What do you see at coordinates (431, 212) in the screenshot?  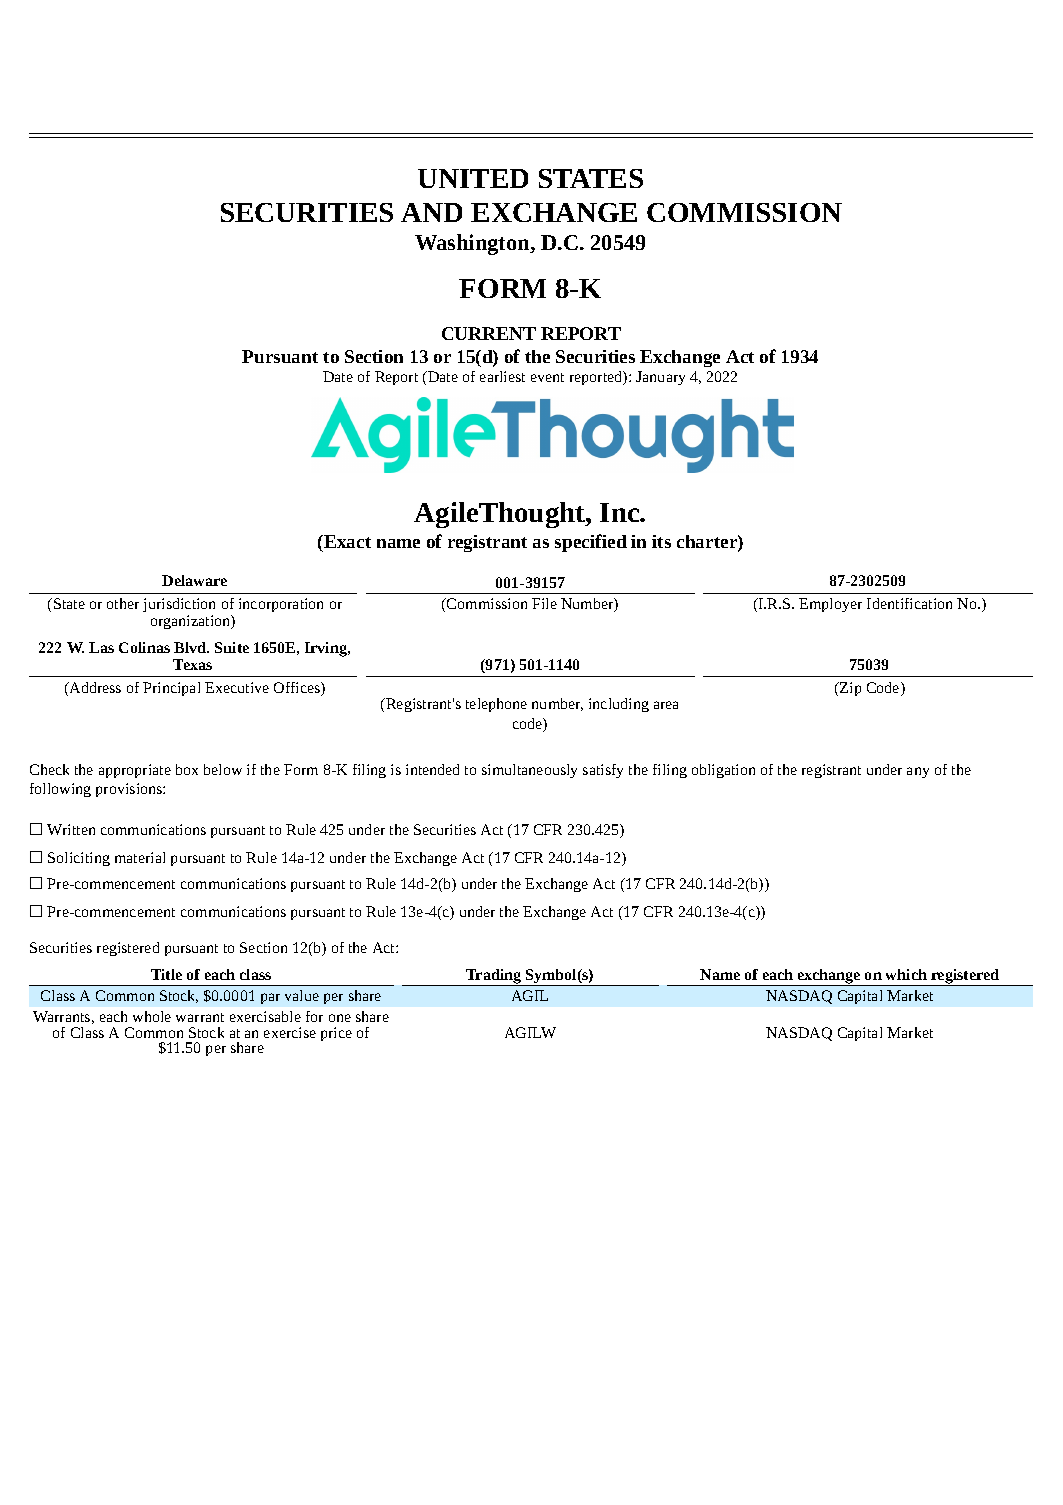 I see `AND` at bounding box center [431, 212].
